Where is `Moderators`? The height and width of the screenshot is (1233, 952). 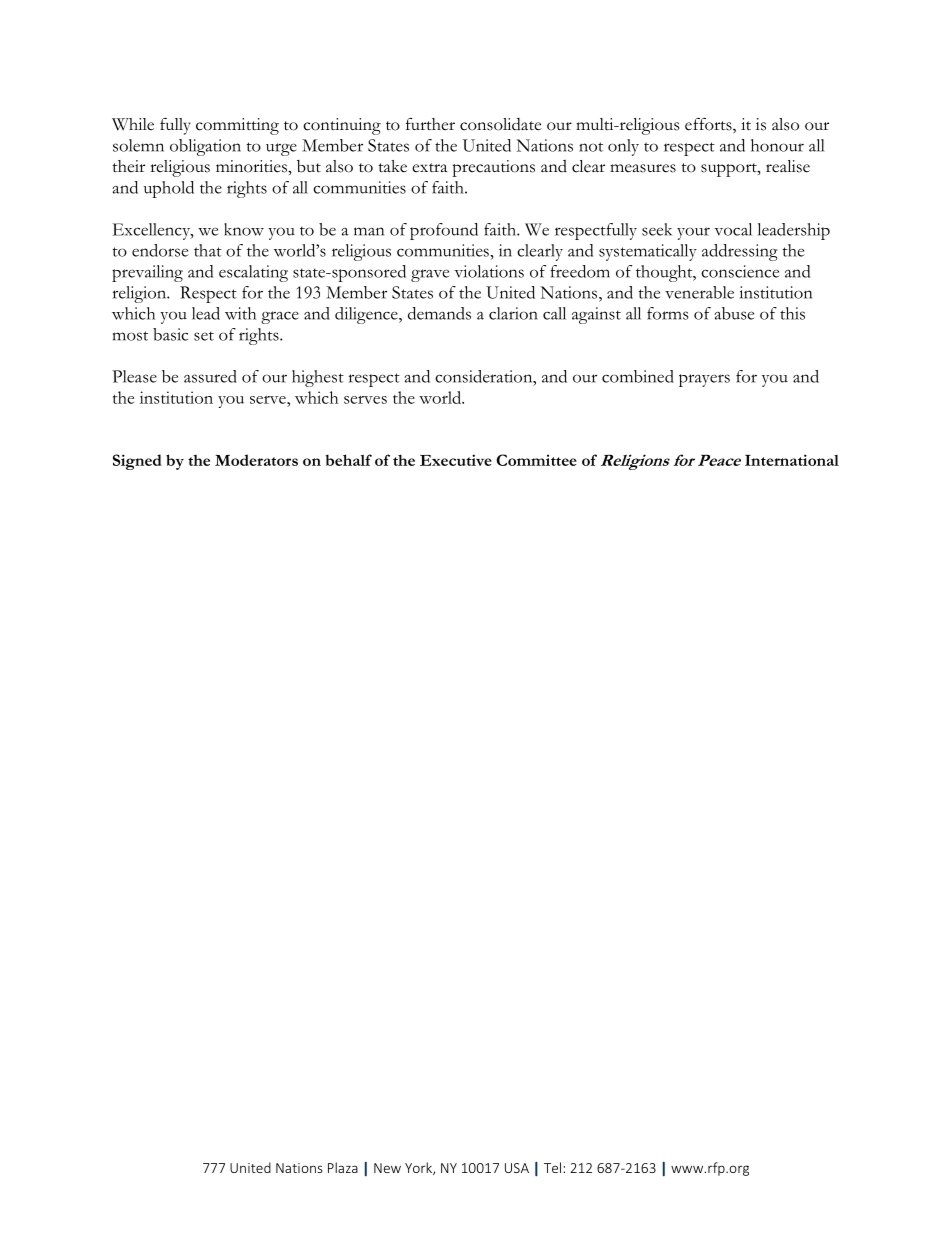
Moderators is located at coordinates (256, 460).
